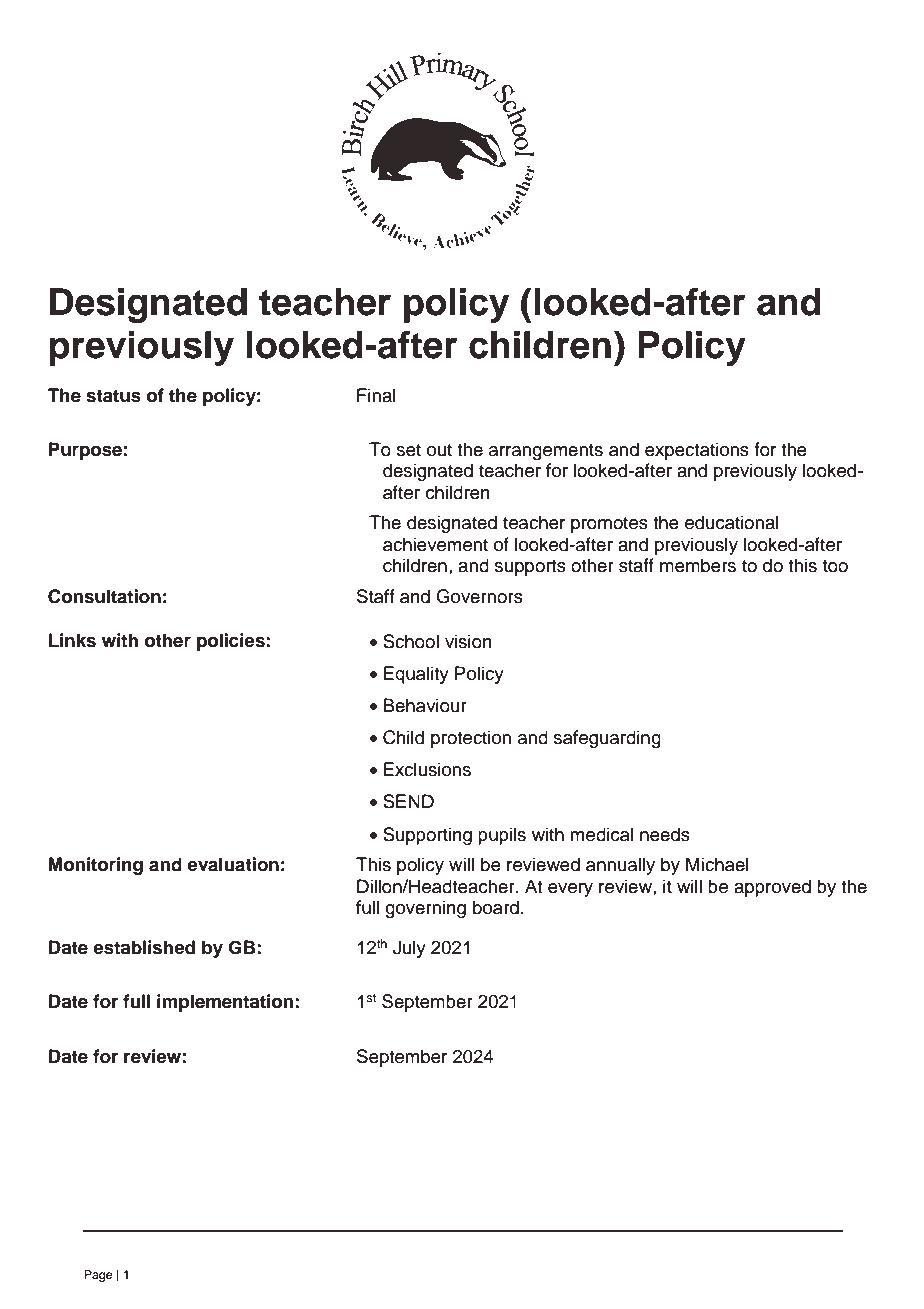  I want to click on implementation, so click(225, 1003).
